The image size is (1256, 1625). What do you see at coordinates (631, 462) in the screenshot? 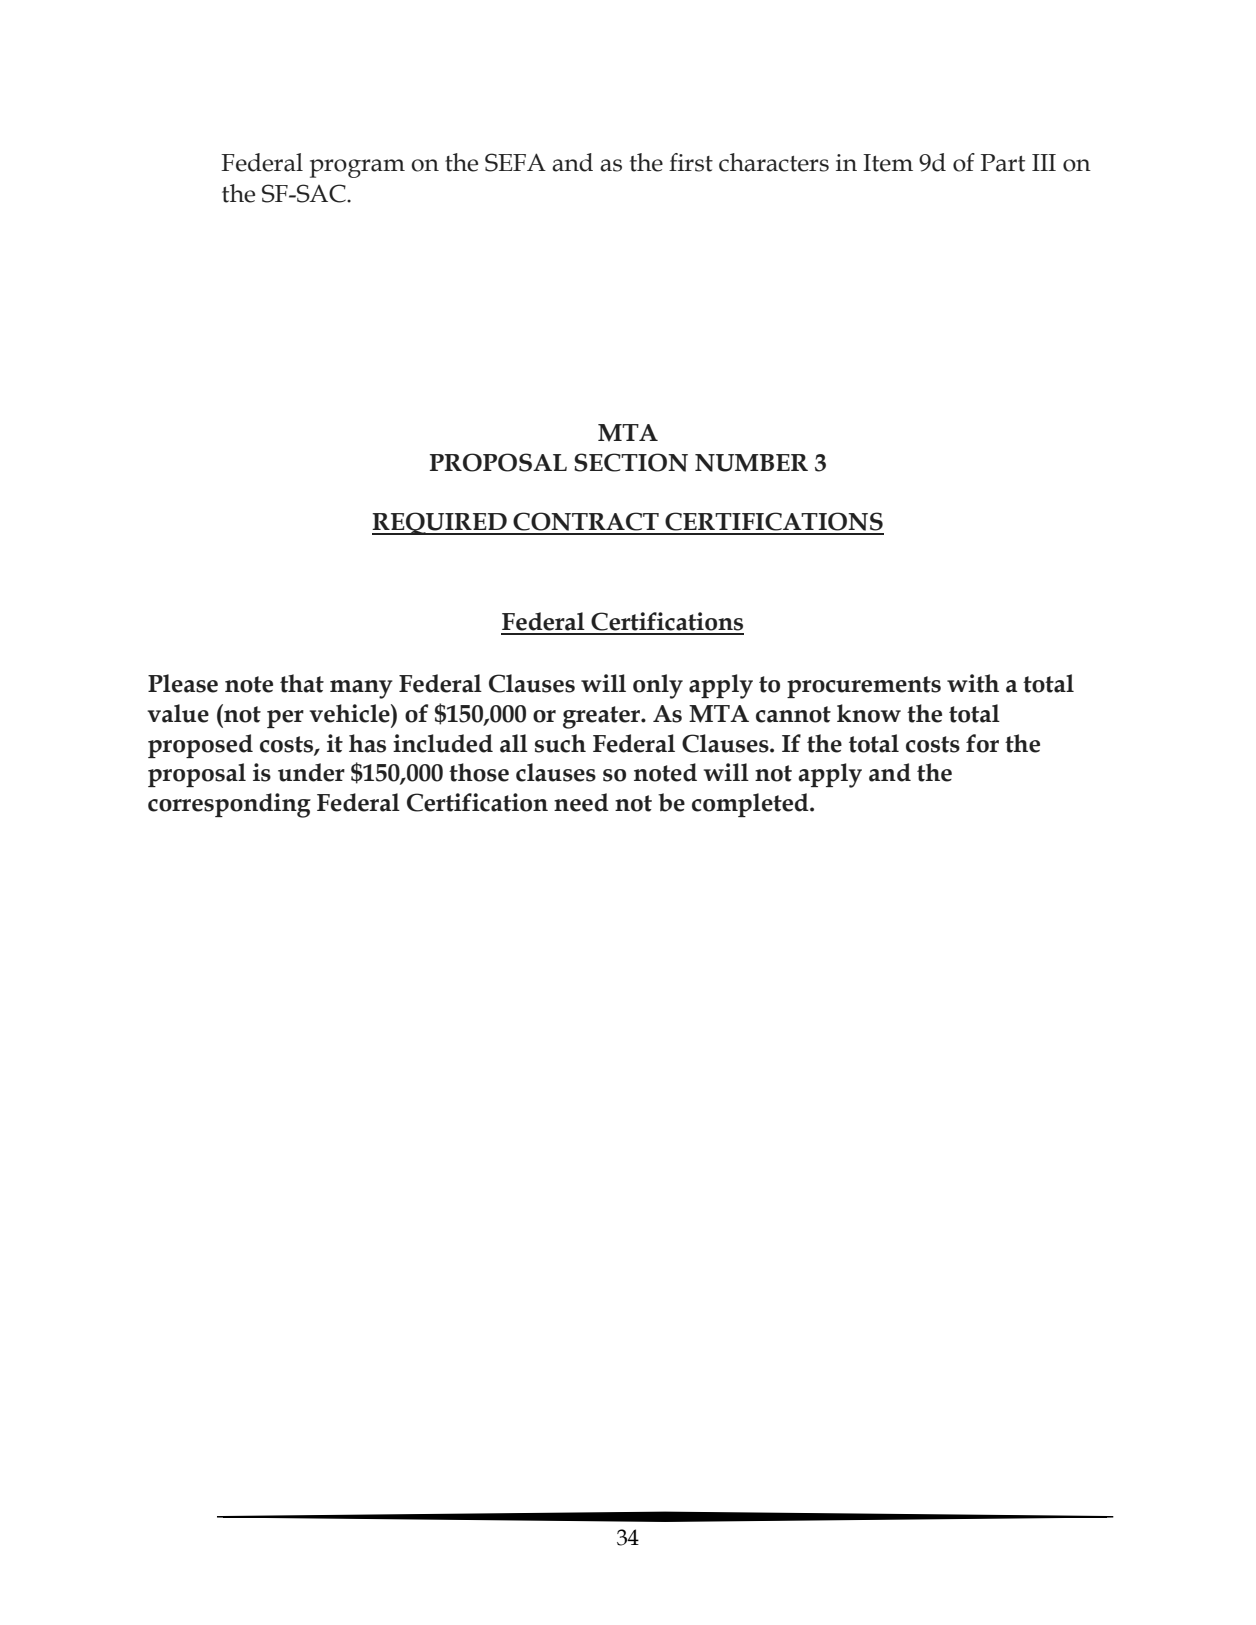
I see `SECTION` at bounding box center [631, 462].
